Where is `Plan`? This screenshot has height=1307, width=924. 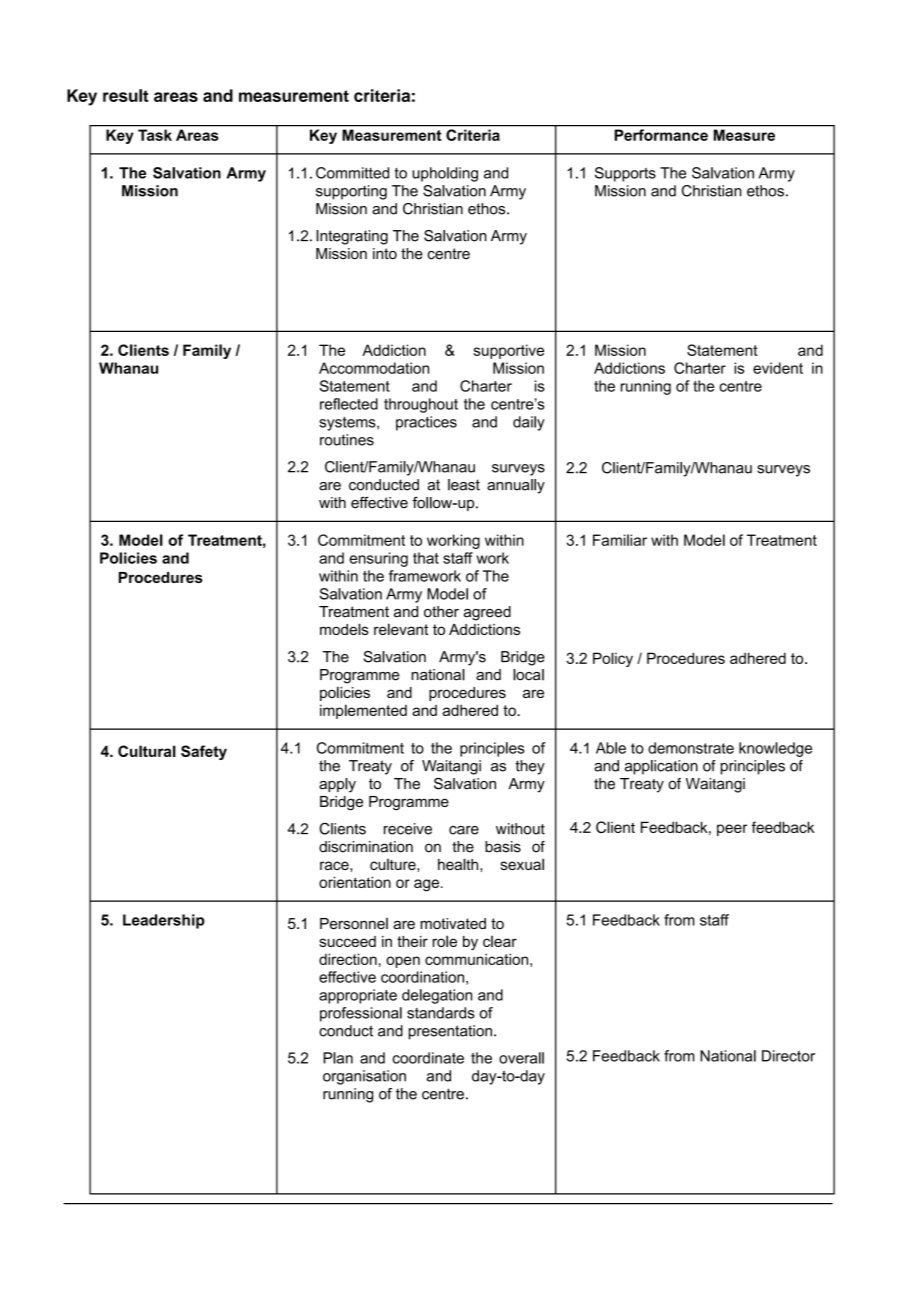 Plan is located at coordinates (338, 1058).
